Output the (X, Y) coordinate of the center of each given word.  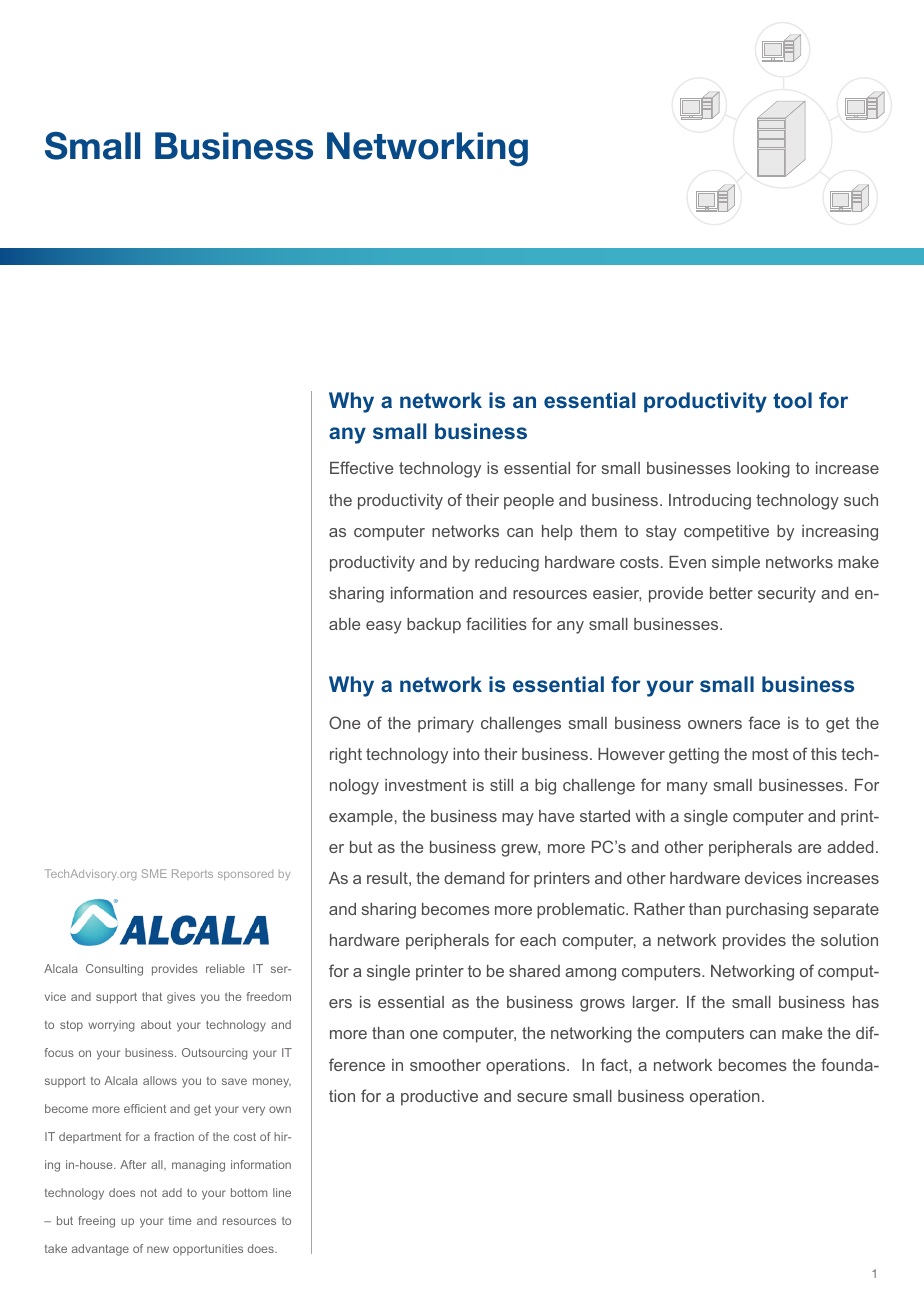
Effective (361, 467)
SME (154, 873)
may (518, 819)
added (850, 847)
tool (792, 400)
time (180, 1220)
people (529, 502)
